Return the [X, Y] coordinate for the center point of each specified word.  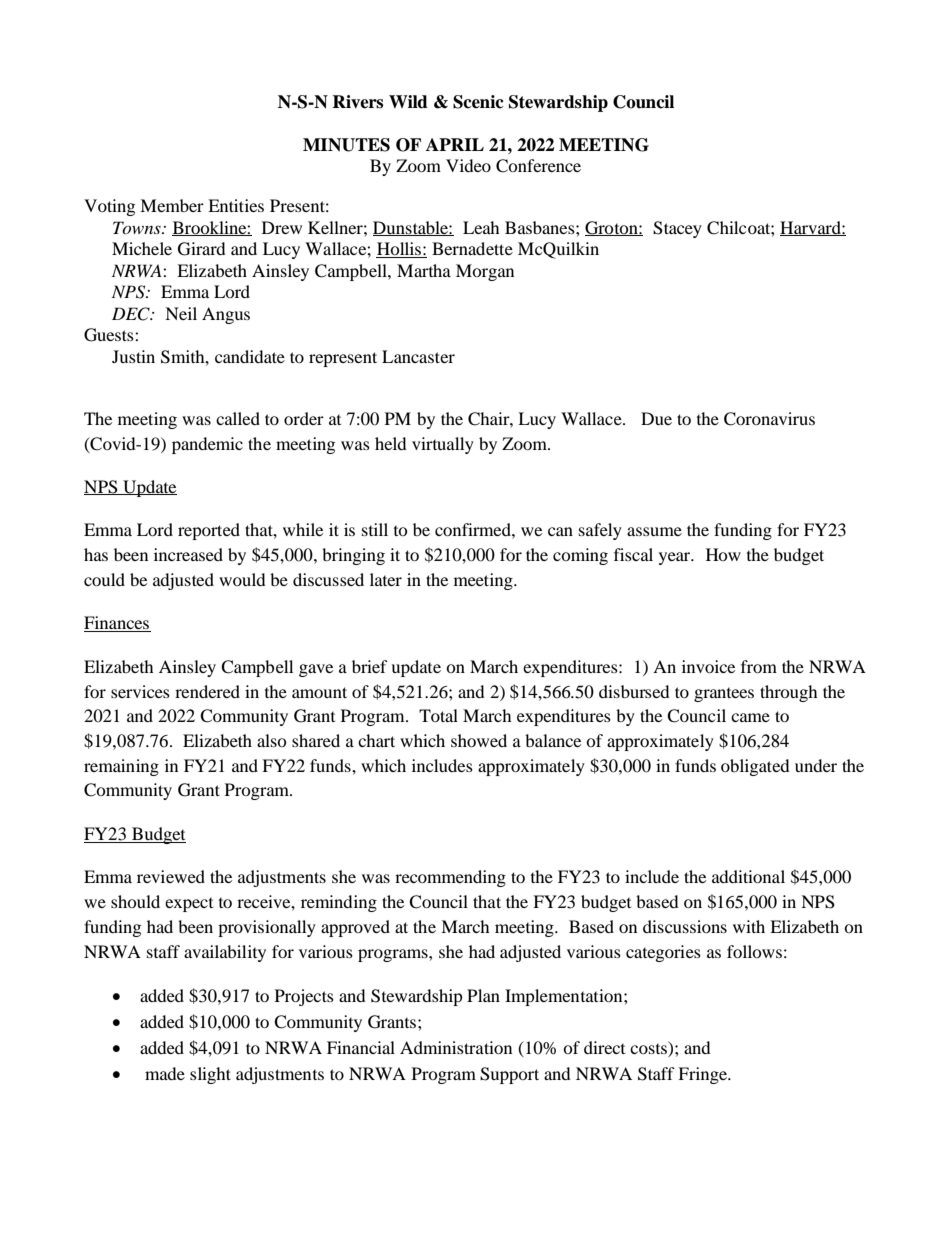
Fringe [703, 1075]
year [676, 558]
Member [172, 205]
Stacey [677, 229]
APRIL [455, 144]
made [165, 1073]
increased [188, 554]
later [386, 579]
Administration [456, 1047]
